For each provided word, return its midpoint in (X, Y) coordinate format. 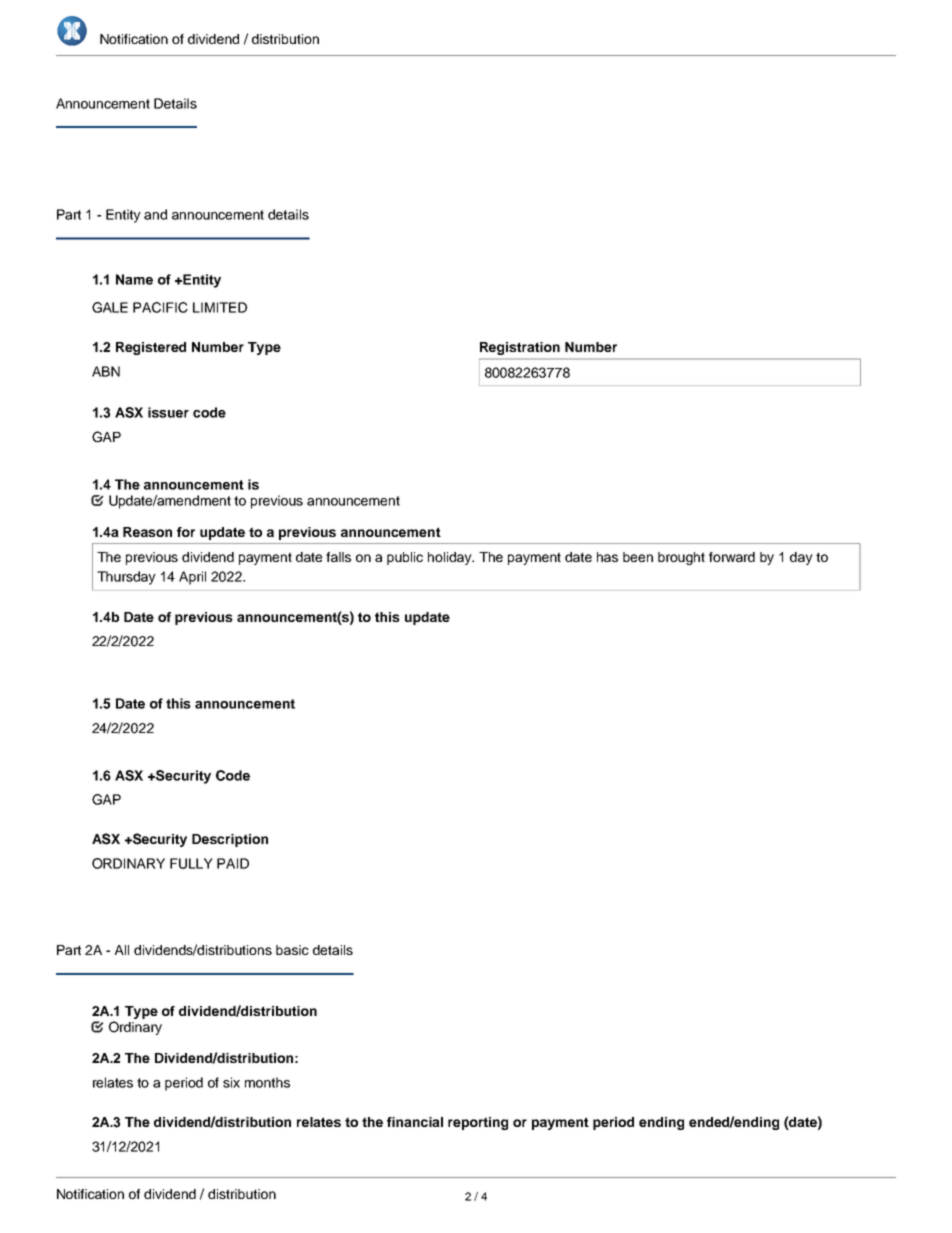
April (192, 578)
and (155, 214)
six (231, 1082)
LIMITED (220, 307)
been (638, 557)
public (405, 558)
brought (681, 558)
